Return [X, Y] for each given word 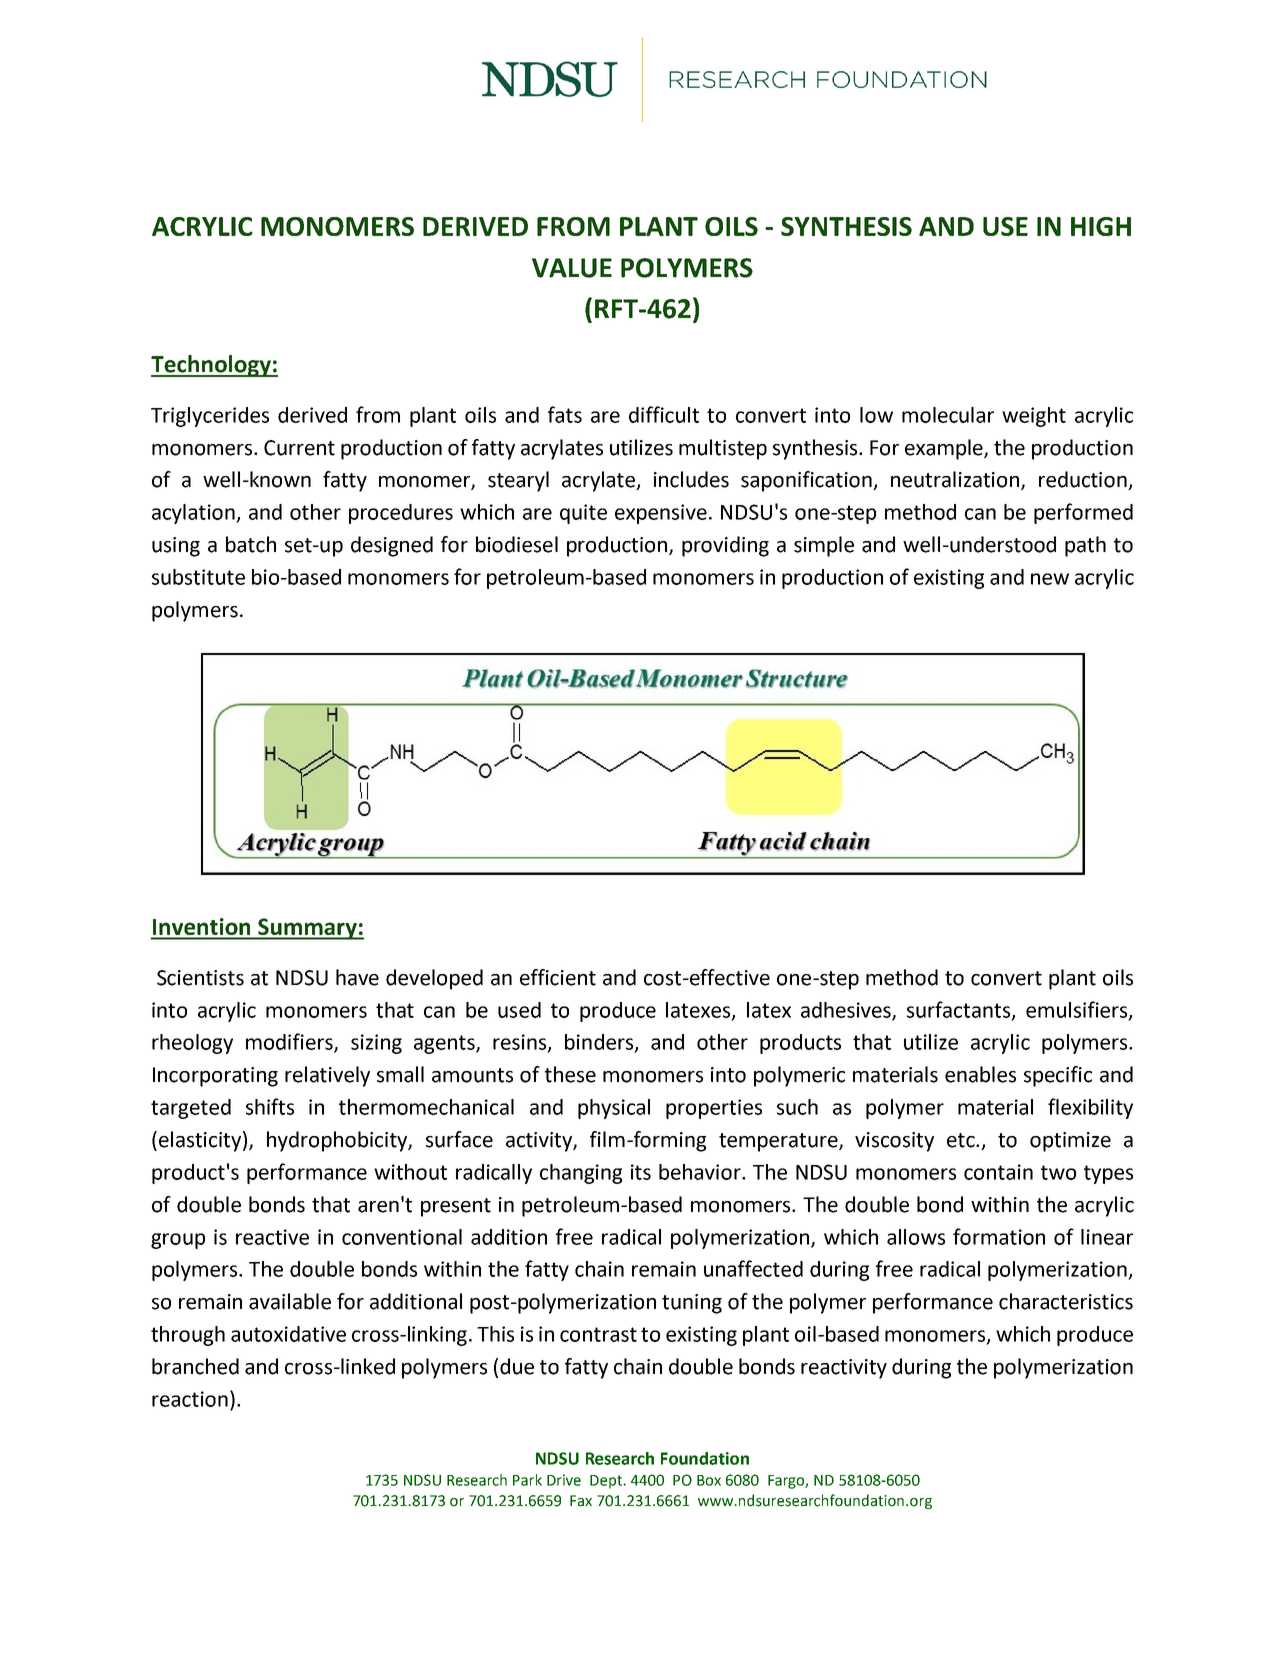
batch [251, 544]
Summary [307, 929]
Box [709, 1480]
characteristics [1066, 1301]
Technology [212, 366]
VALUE [572, 268]
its [641, 1172]
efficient [558, 977]
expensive [661, 514]
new [1050, 579]
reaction [190, 1399]
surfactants [960, 1010]
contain [998, 1172]
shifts [270, 1106]
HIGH [1101, 226]
